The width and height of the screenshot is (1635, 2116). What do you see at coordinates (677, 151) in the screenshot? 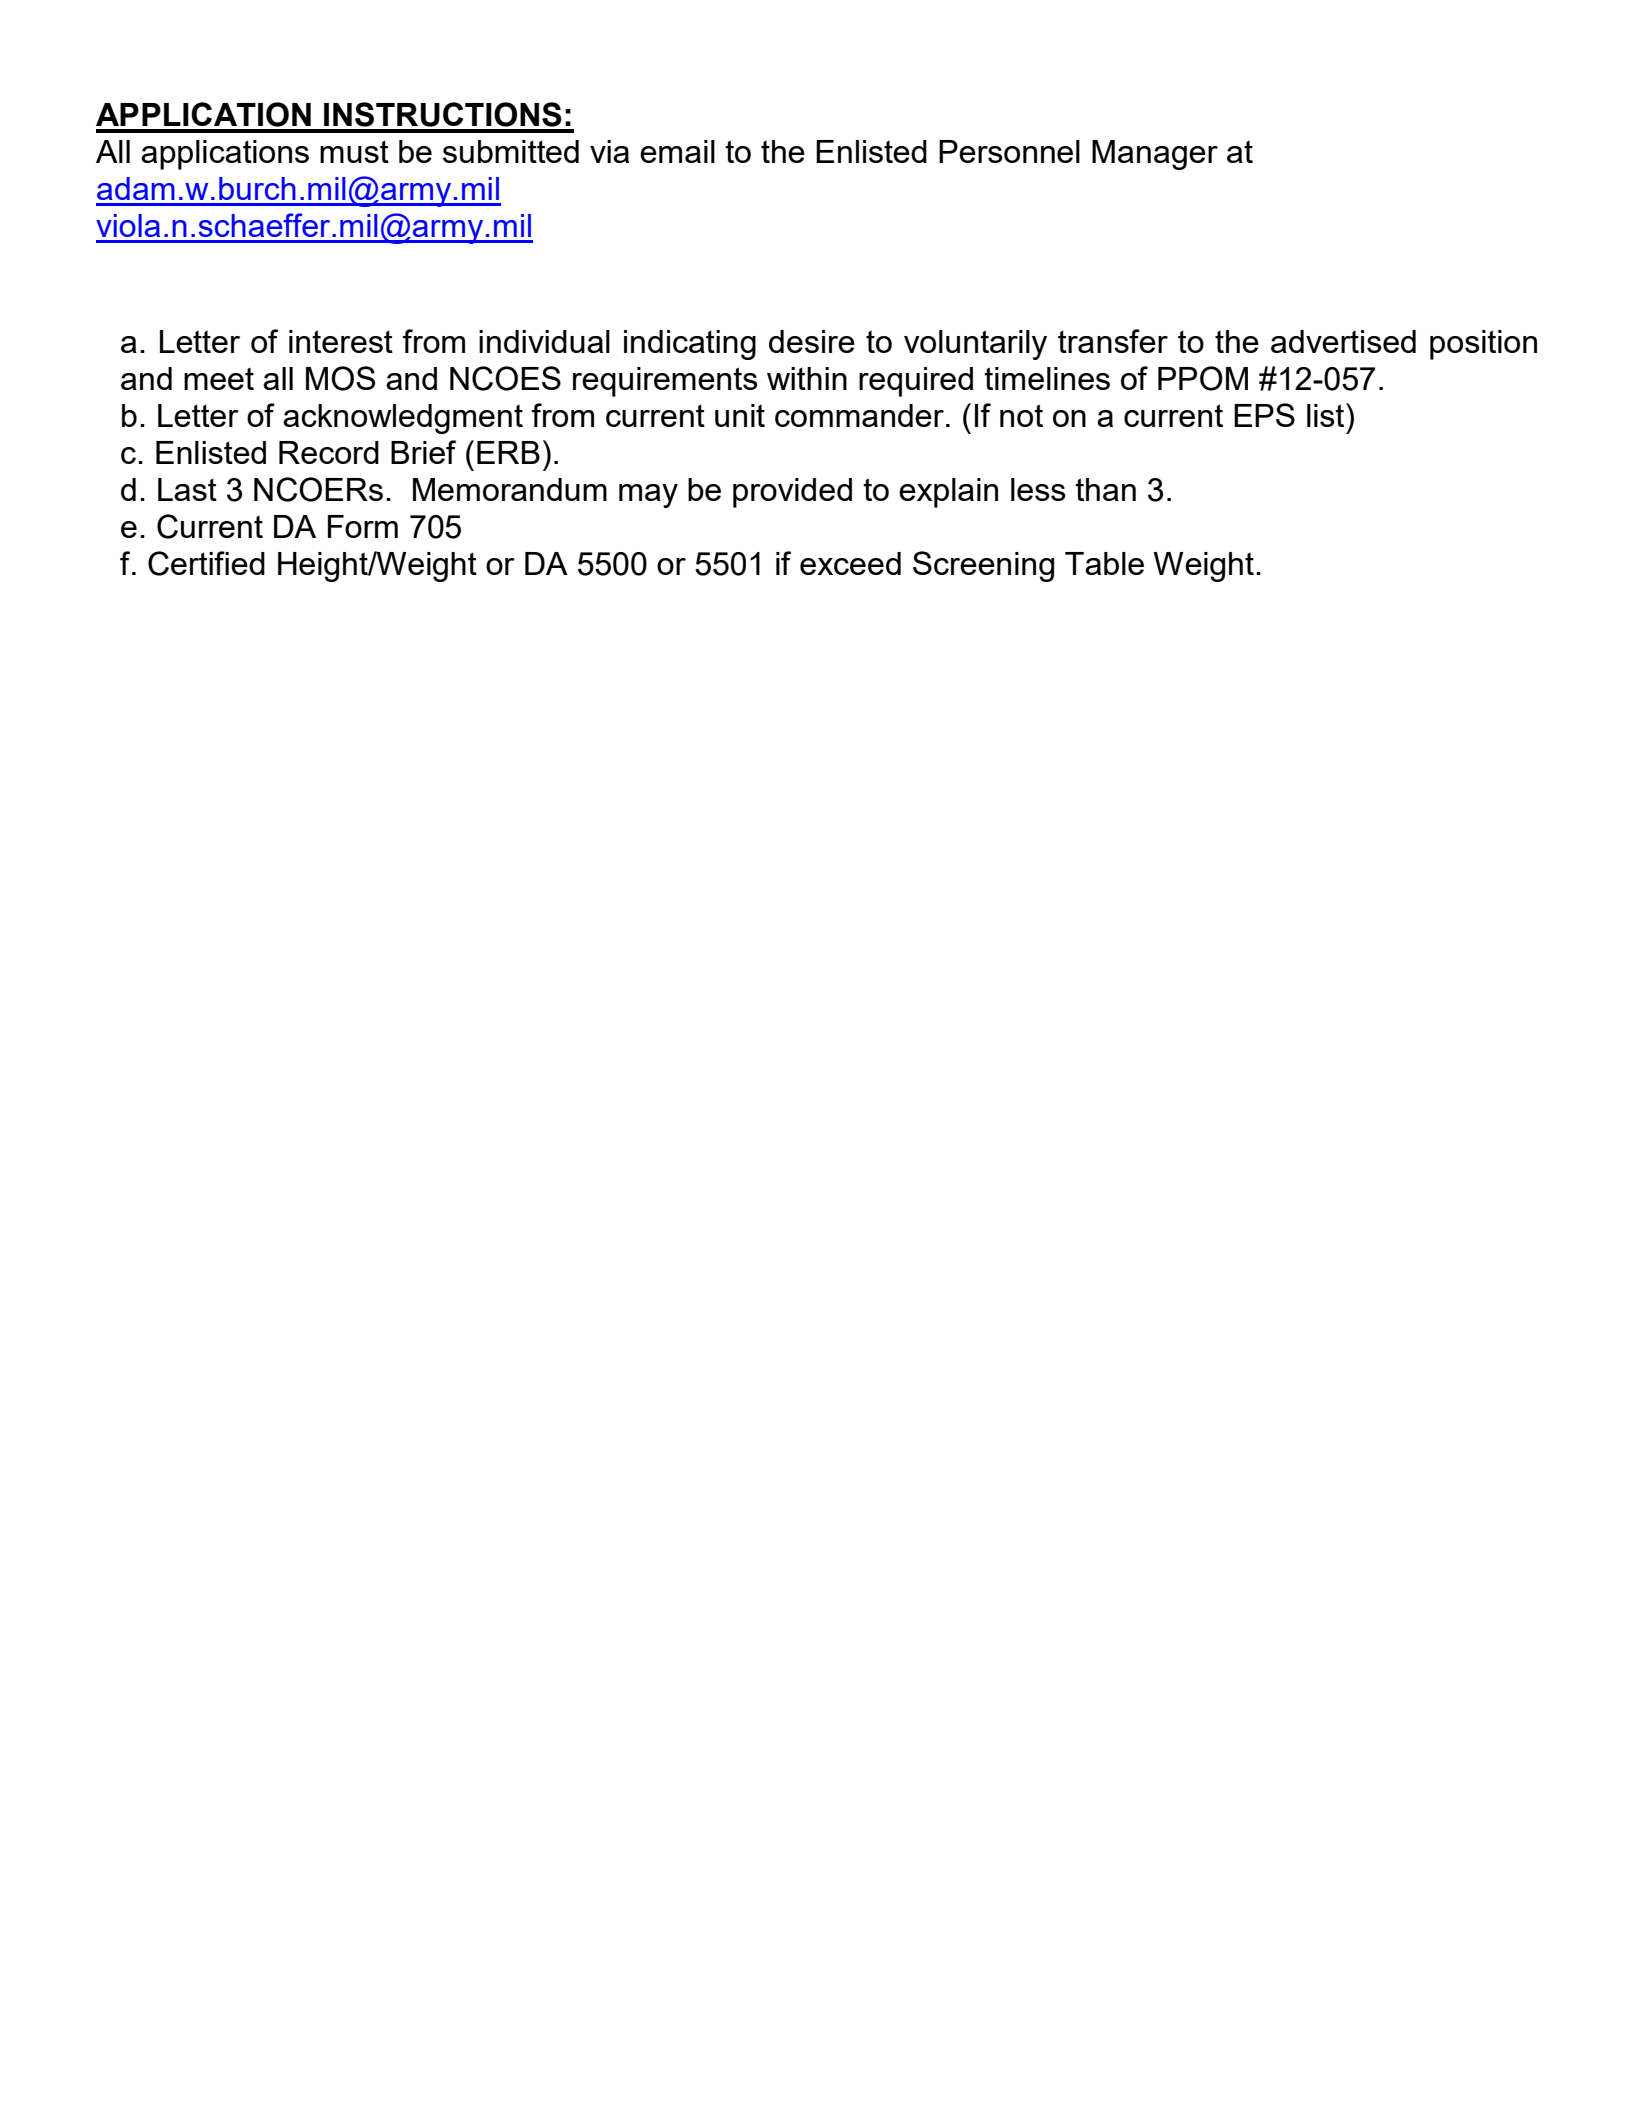
I see `email` at bounding box center [677, 151].
